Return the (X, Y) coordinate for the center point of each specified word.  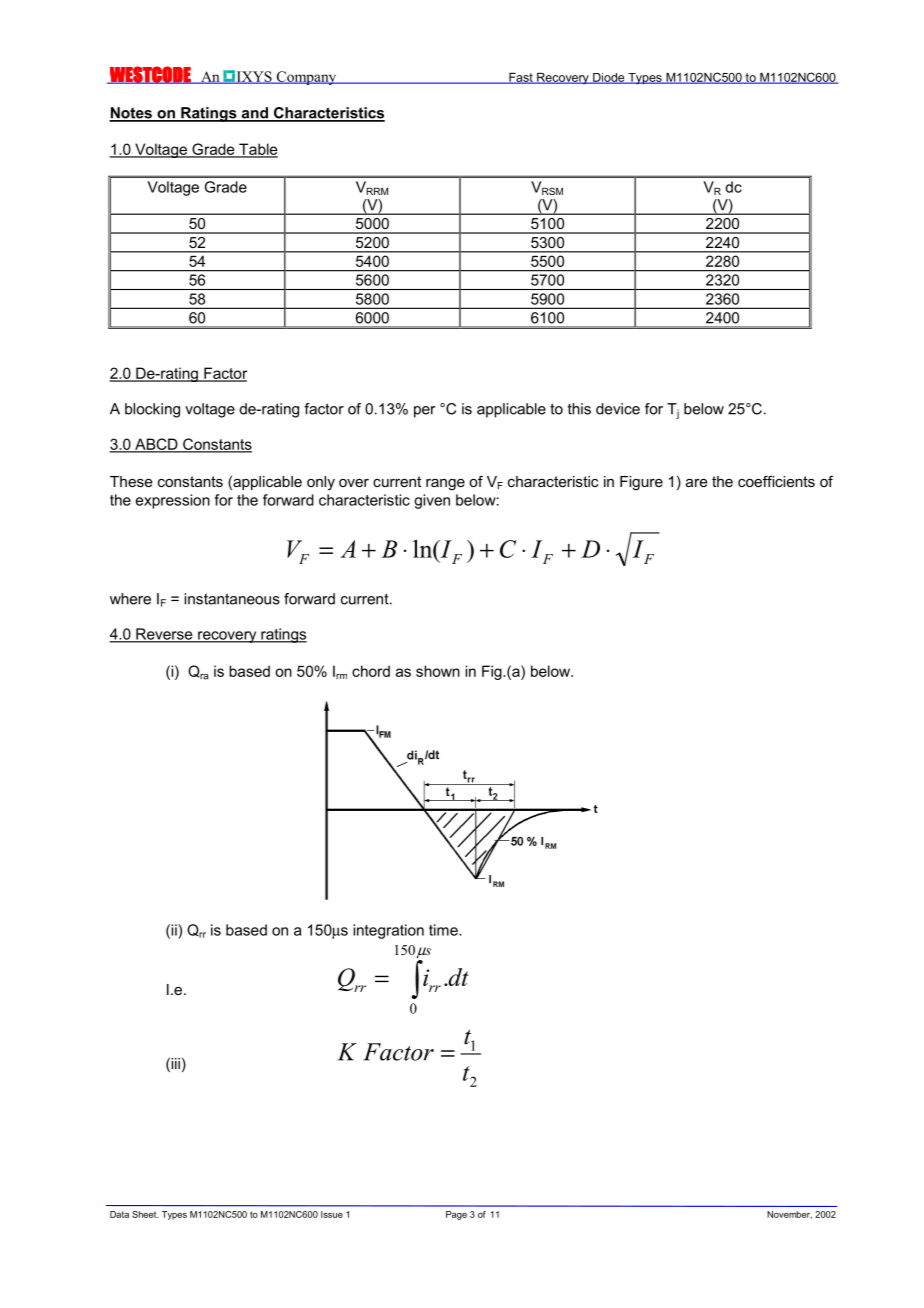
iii (174, 1063)
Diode (609, 78)
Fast (521, 78)
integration (388, 931)
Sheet (145, 1214)
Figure (641, 483)
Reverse (164, 635)
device (618, 409)
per (424, 412)
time (444, 930)
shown (438, 671)
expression (173, 501)
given (432, 501)
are (696, 483)
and (254, 114)
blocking (152, 410)
